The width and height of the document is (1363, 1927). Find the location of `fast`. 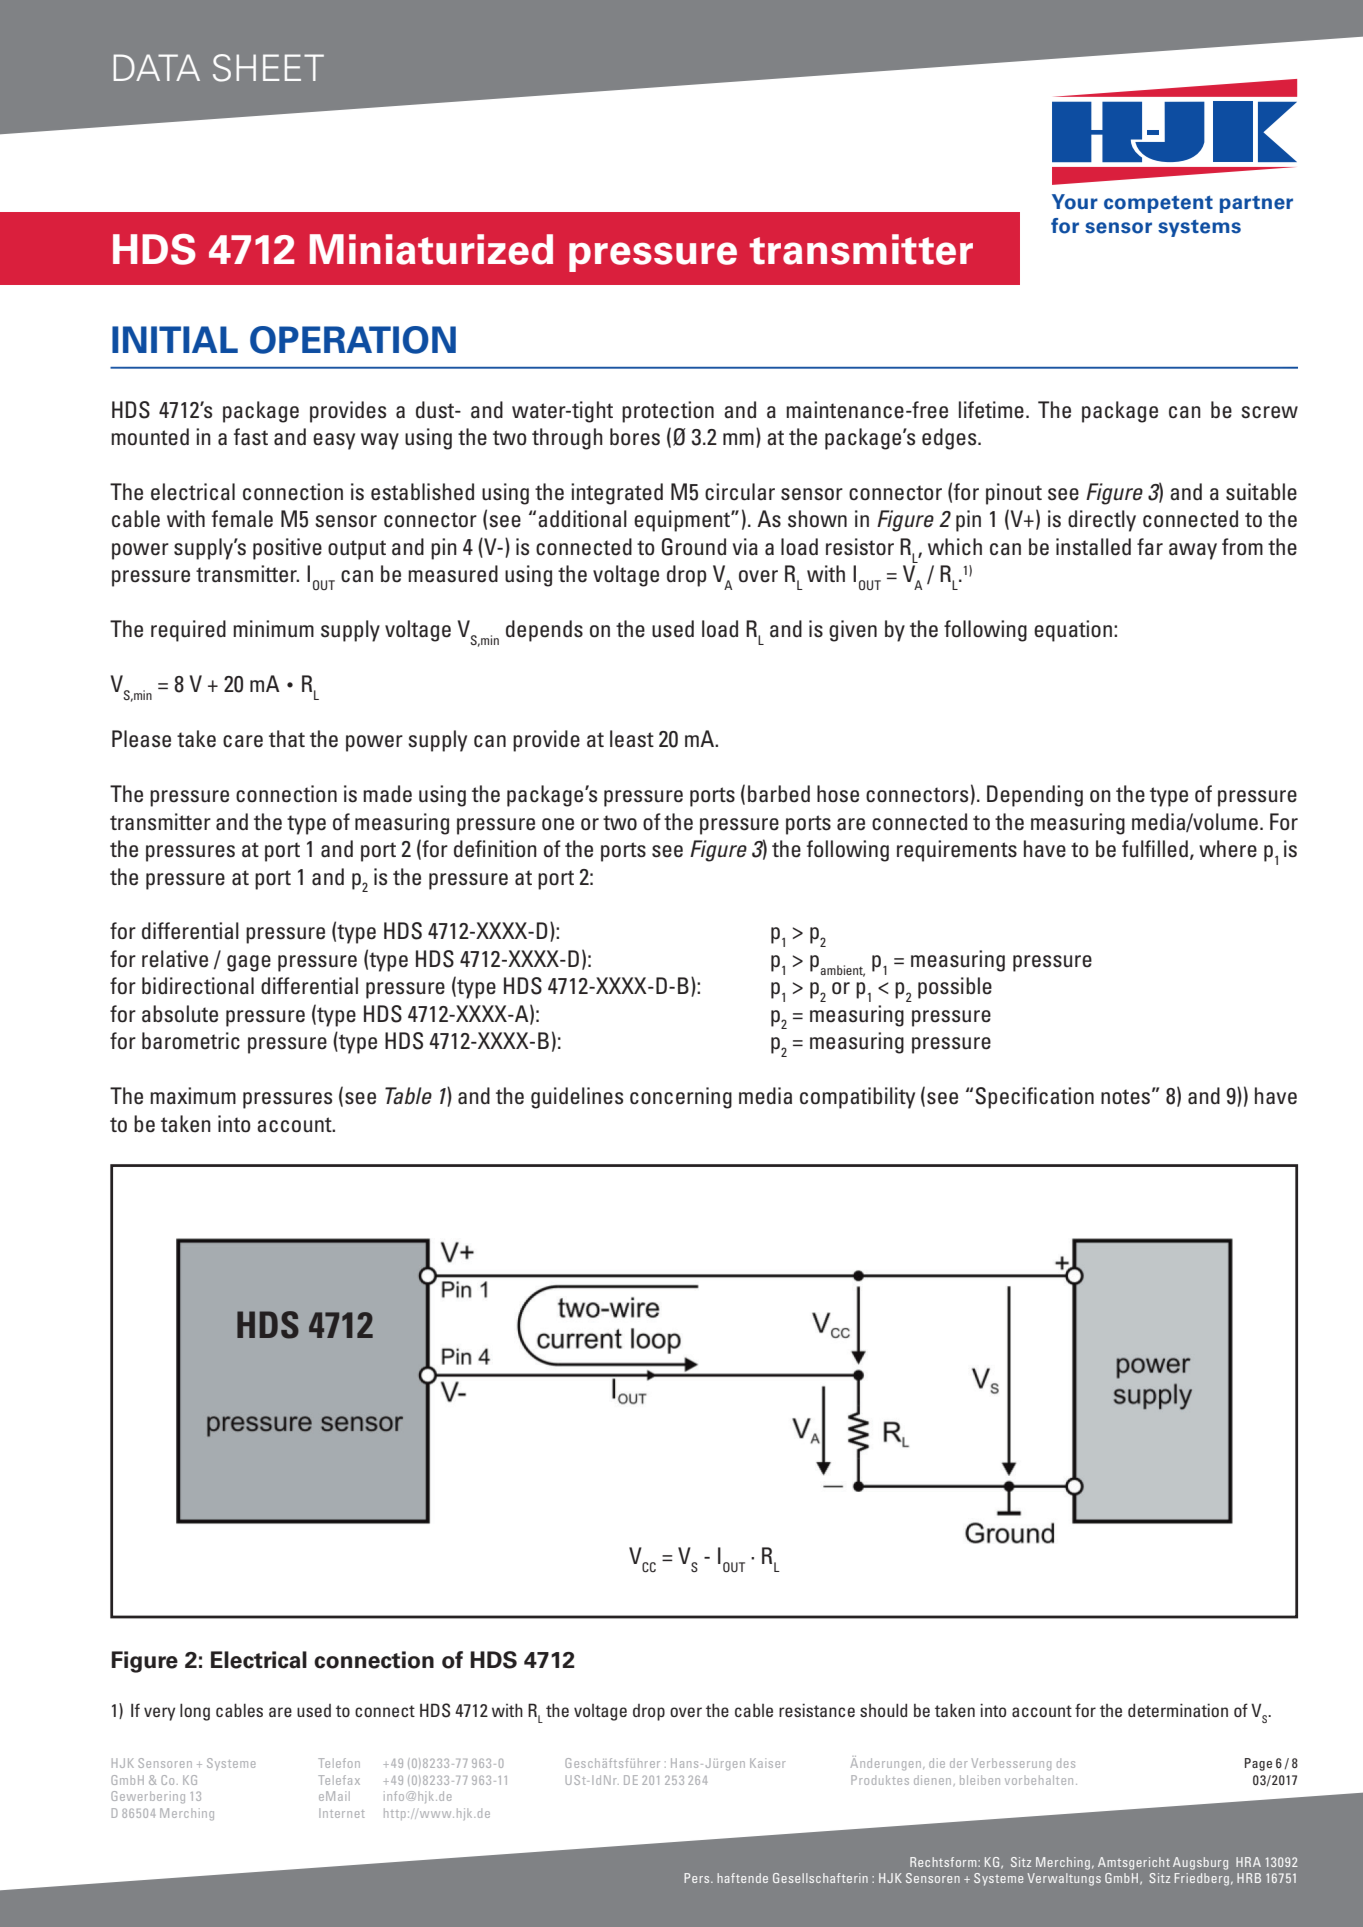

fast is located at coordinates (251, 437).
